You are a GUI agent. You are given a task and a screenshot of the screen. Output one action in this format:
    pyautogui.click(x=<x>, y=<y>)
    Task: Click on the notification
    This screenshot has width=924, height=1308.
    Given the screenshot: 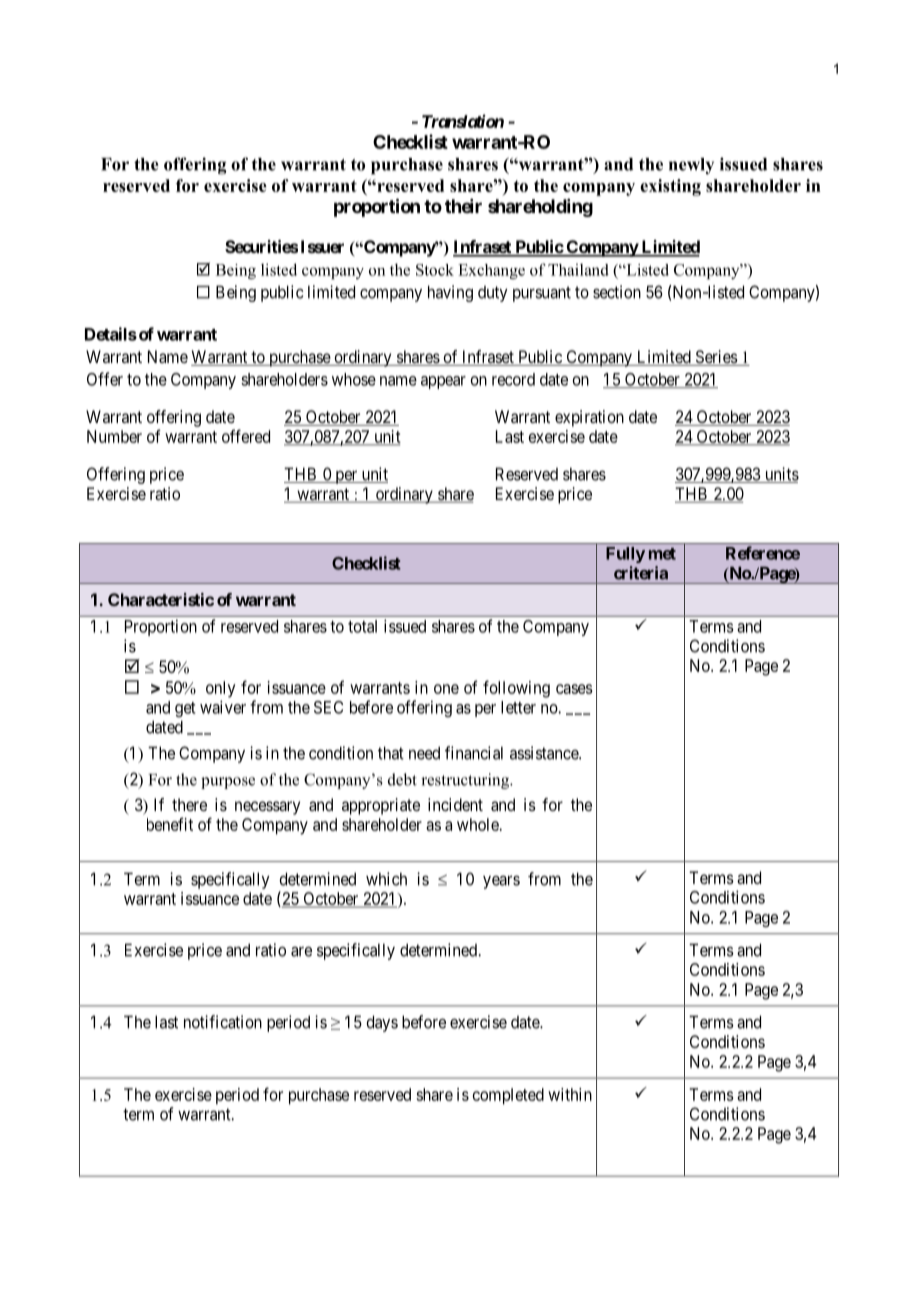 What is the action you would take?
    pyautogui.click(x=223, y=1022)
